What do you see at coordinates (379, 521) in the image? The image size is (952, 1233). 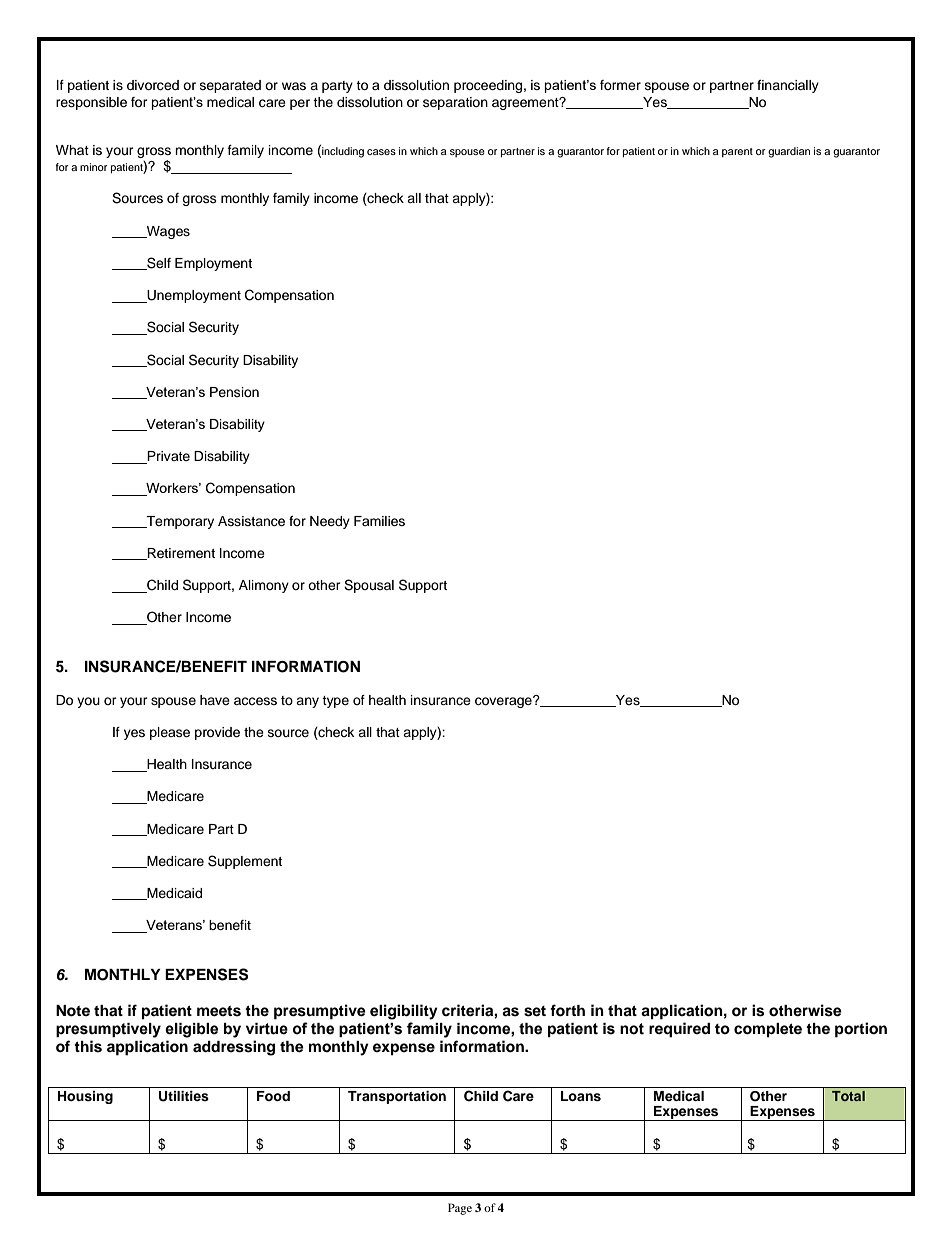 I see `Families` at bounding box center [379, 521].
